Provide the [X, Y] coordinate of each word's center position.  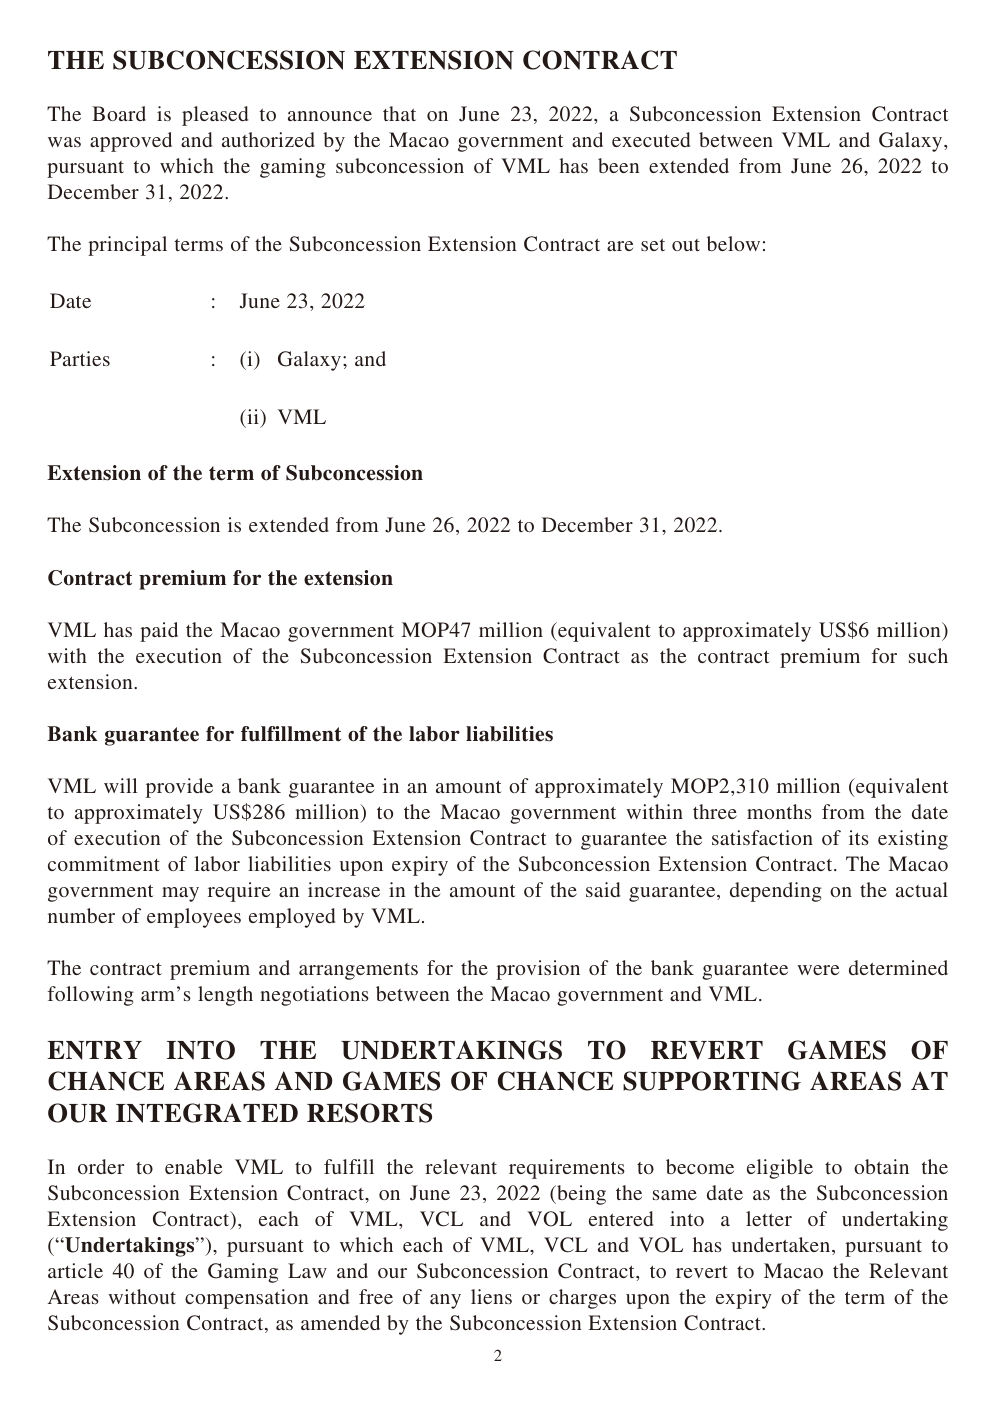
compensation [246, 1299]
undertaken [782, 1246]
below [733, 243]
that [399, 113]
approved [131, 142]
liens [491, 1296]
